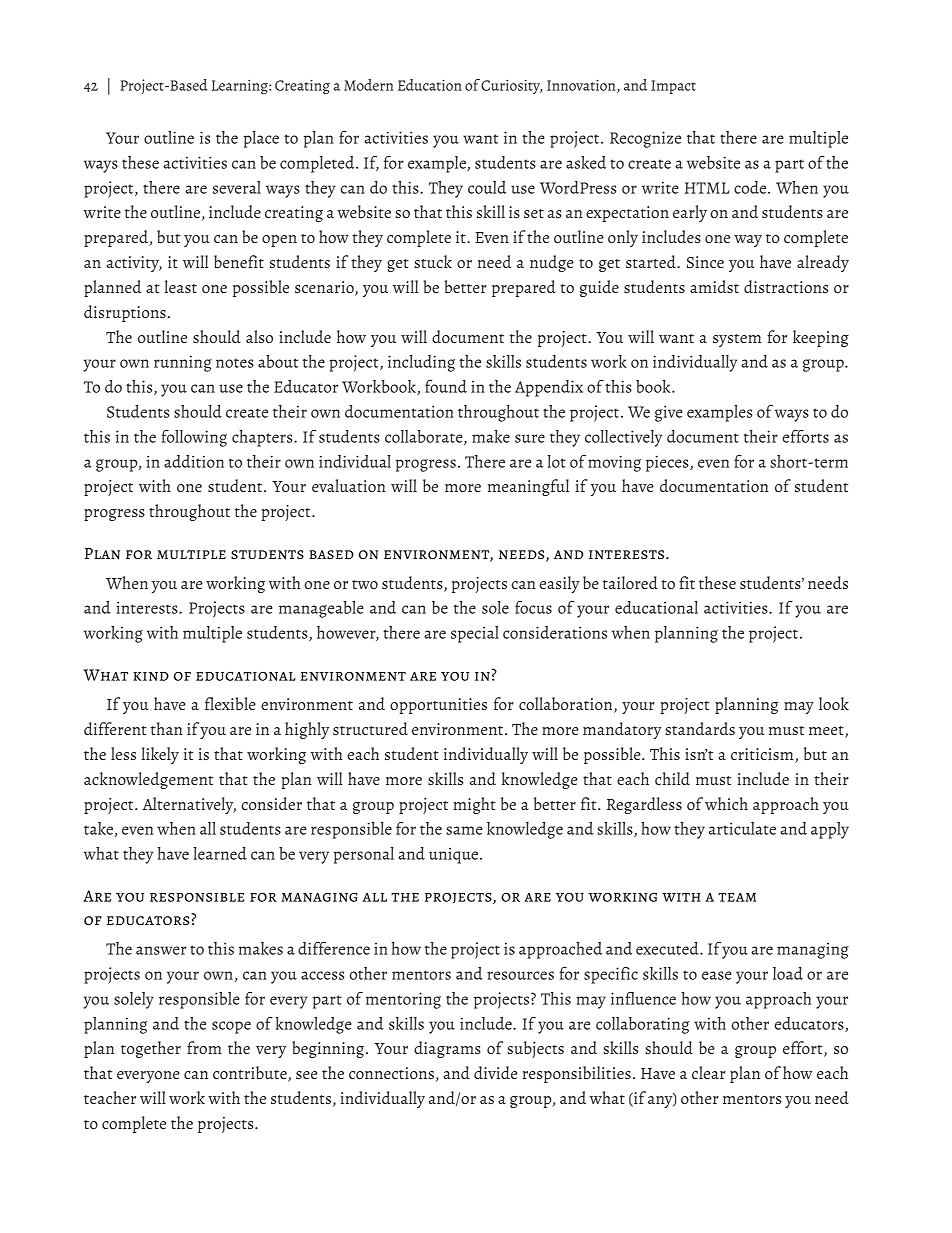 This image has width=952, height=1233. What do you see at coordinates (189, 805) in the image?
I see `Alternatively` at bounding box center [189, 805].
